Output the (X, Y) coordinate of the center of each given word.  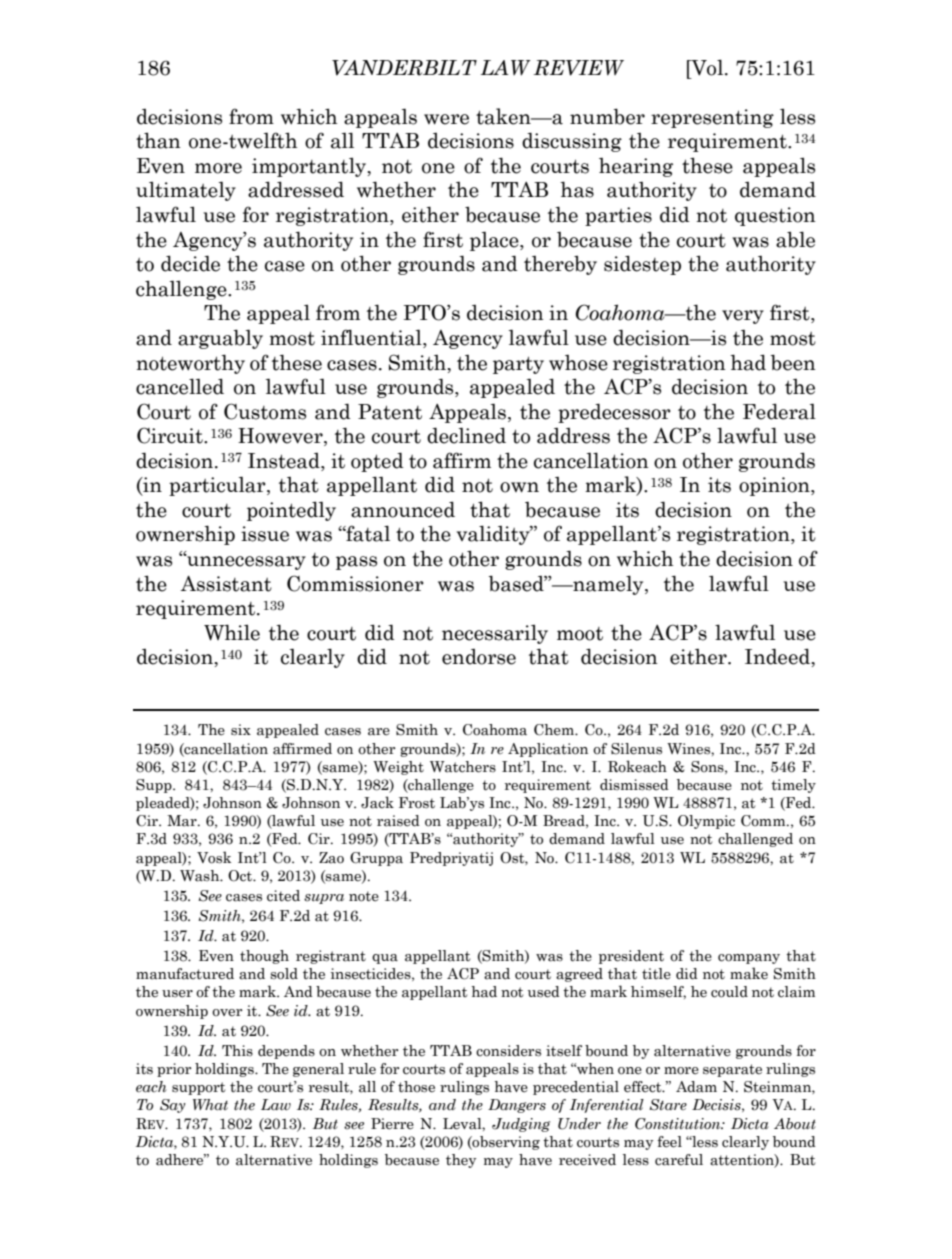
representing (712, 118)
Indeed (779, 657)
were (446, 119)
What (210, 1105)
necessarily (495, 634)
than (158, 140)
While (232, 632)
